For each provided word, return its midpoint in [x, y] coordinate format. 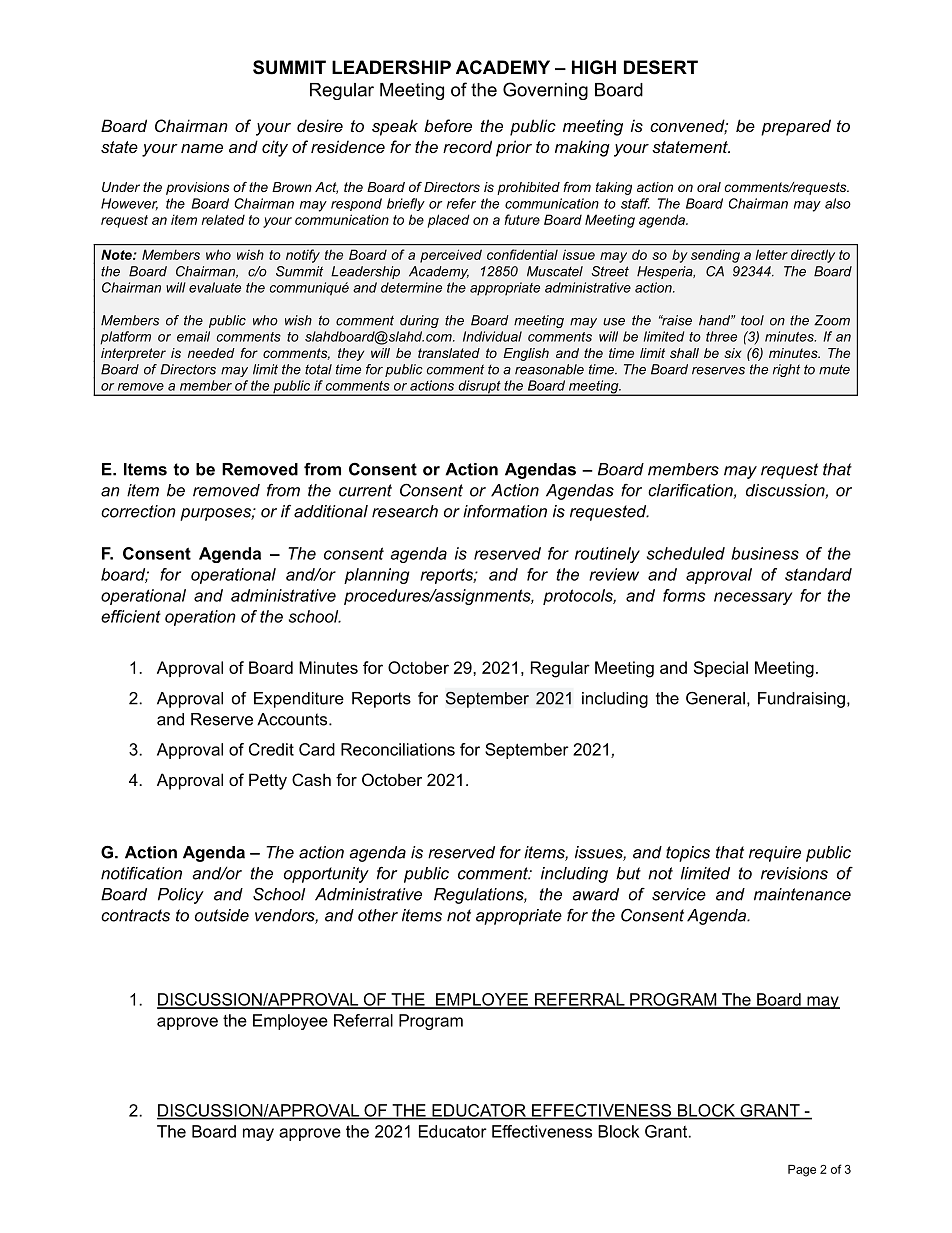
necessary [753, 598]
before [448, 125]
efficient [131, 616]
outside [222, 915]
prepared [796, 127]
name [202, 148]
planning [377, 576]
